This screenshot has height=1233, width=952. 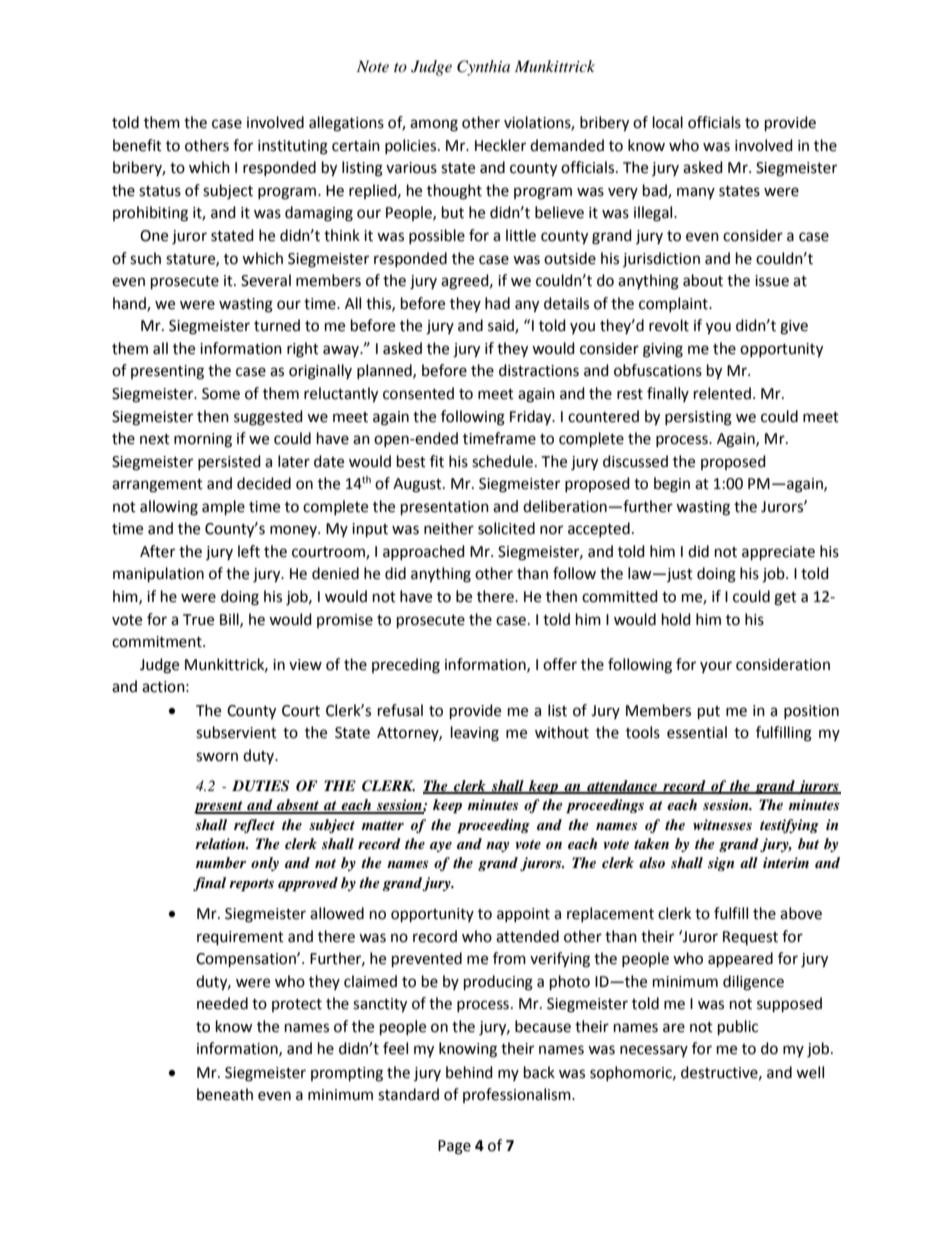 I want to click on witnesses, so click(x=722, y=824).
